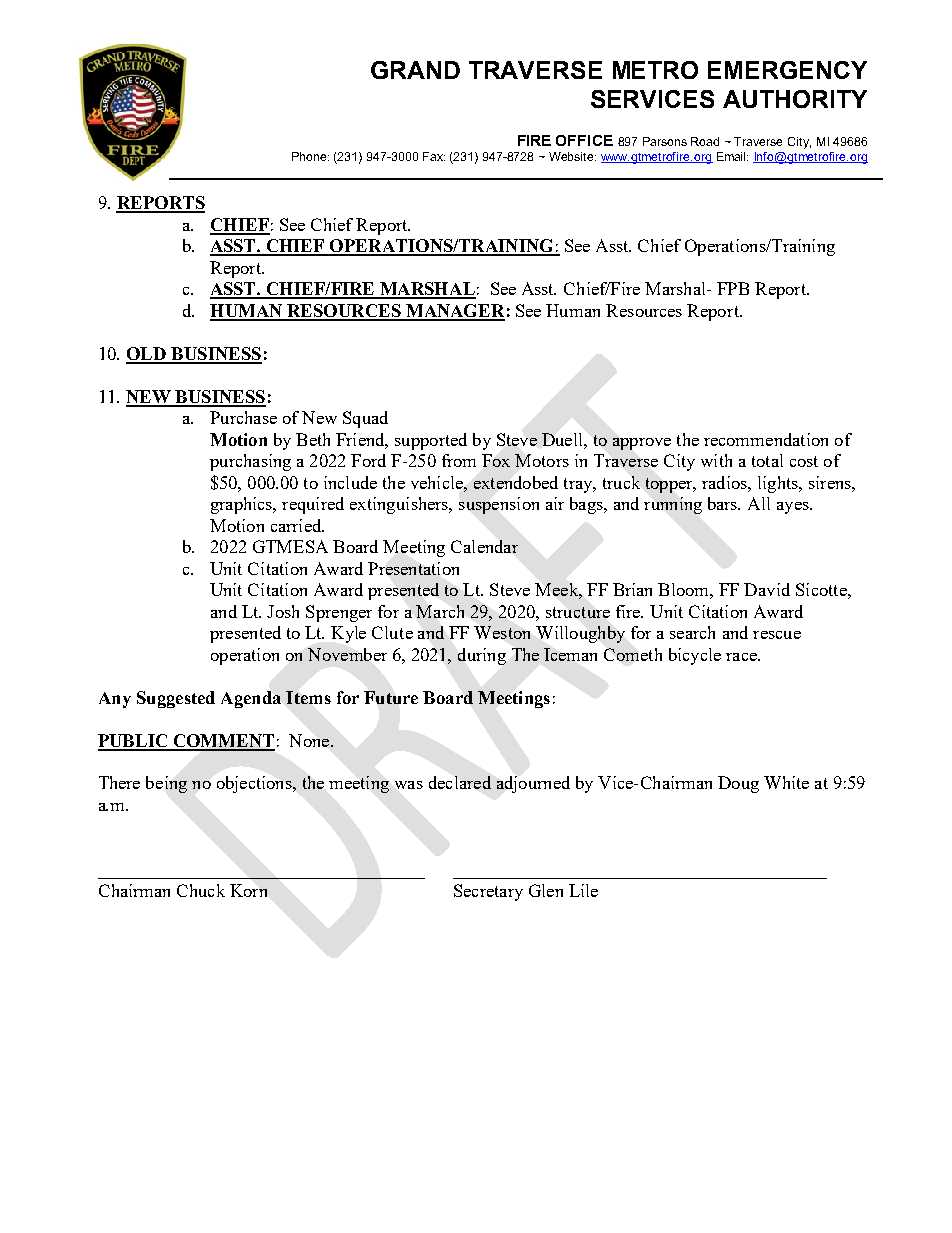 This image has width=952, height=1233. What do you see at coordinates (310, 156) in the image?
I see `Phone` at bounding box center [310, 156].
